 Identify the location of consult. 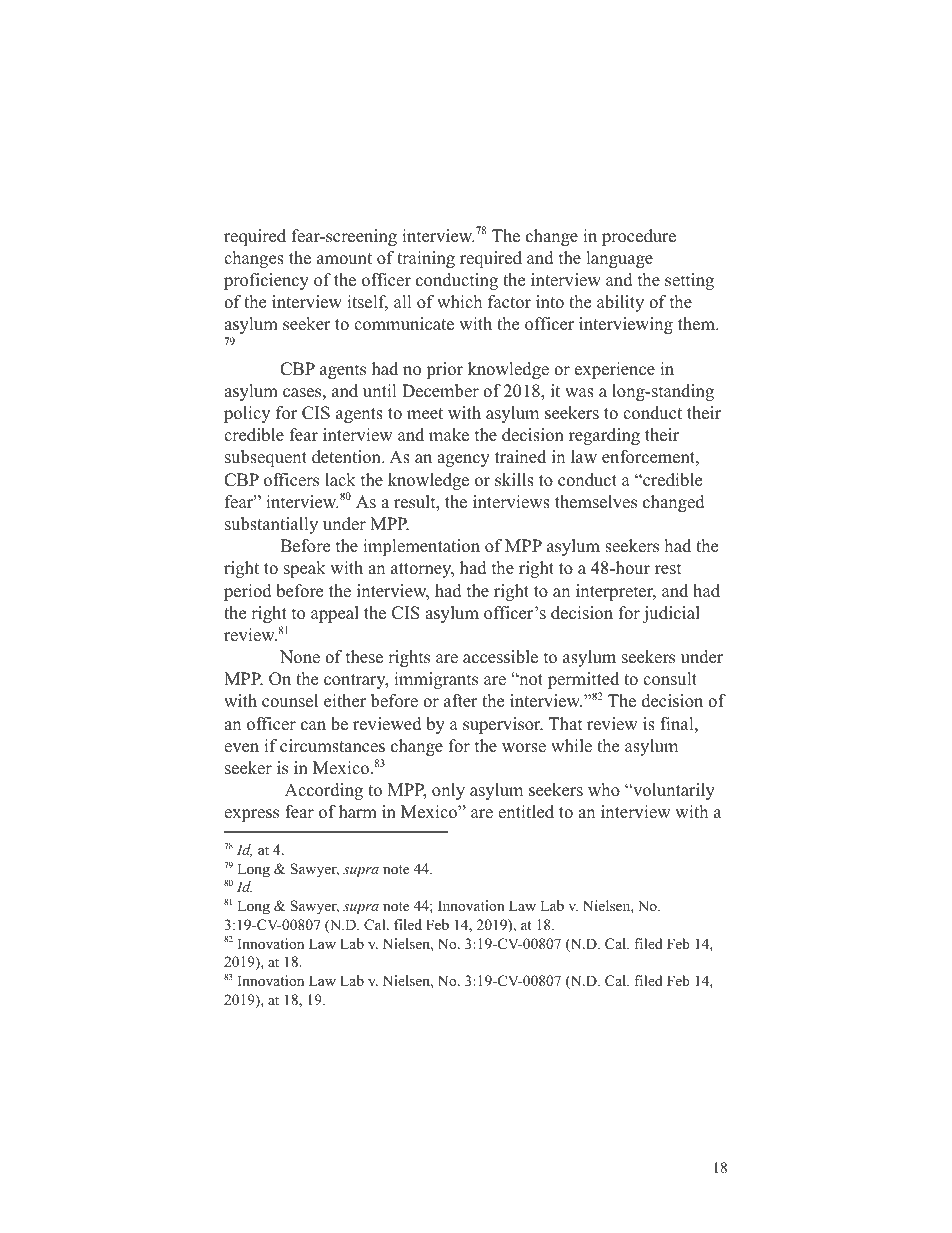
(670, 679).
